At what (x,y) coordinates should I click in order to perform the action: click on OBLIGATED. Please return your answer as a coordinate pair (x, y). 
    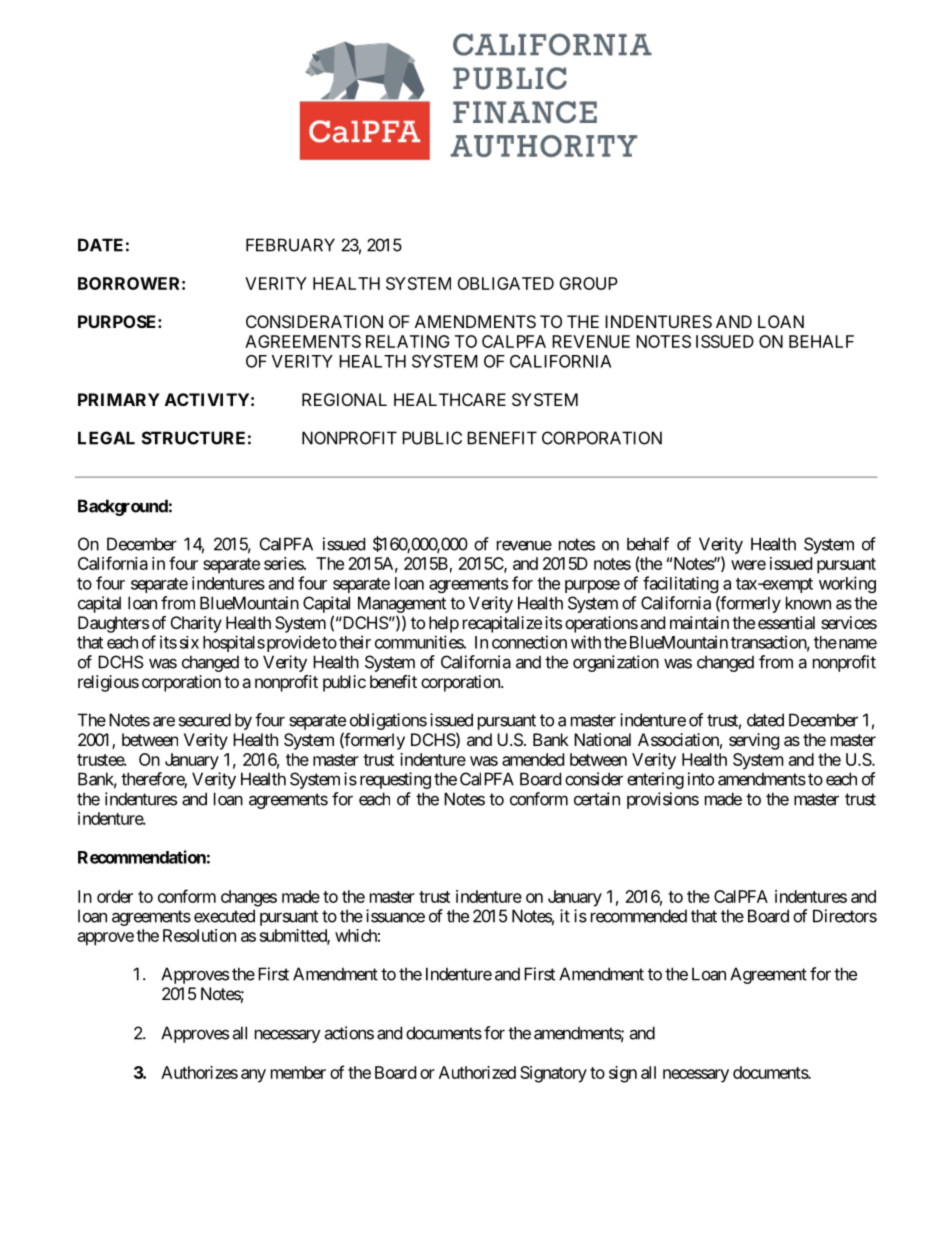
    Looking at the image, I should click on (505, 283).
